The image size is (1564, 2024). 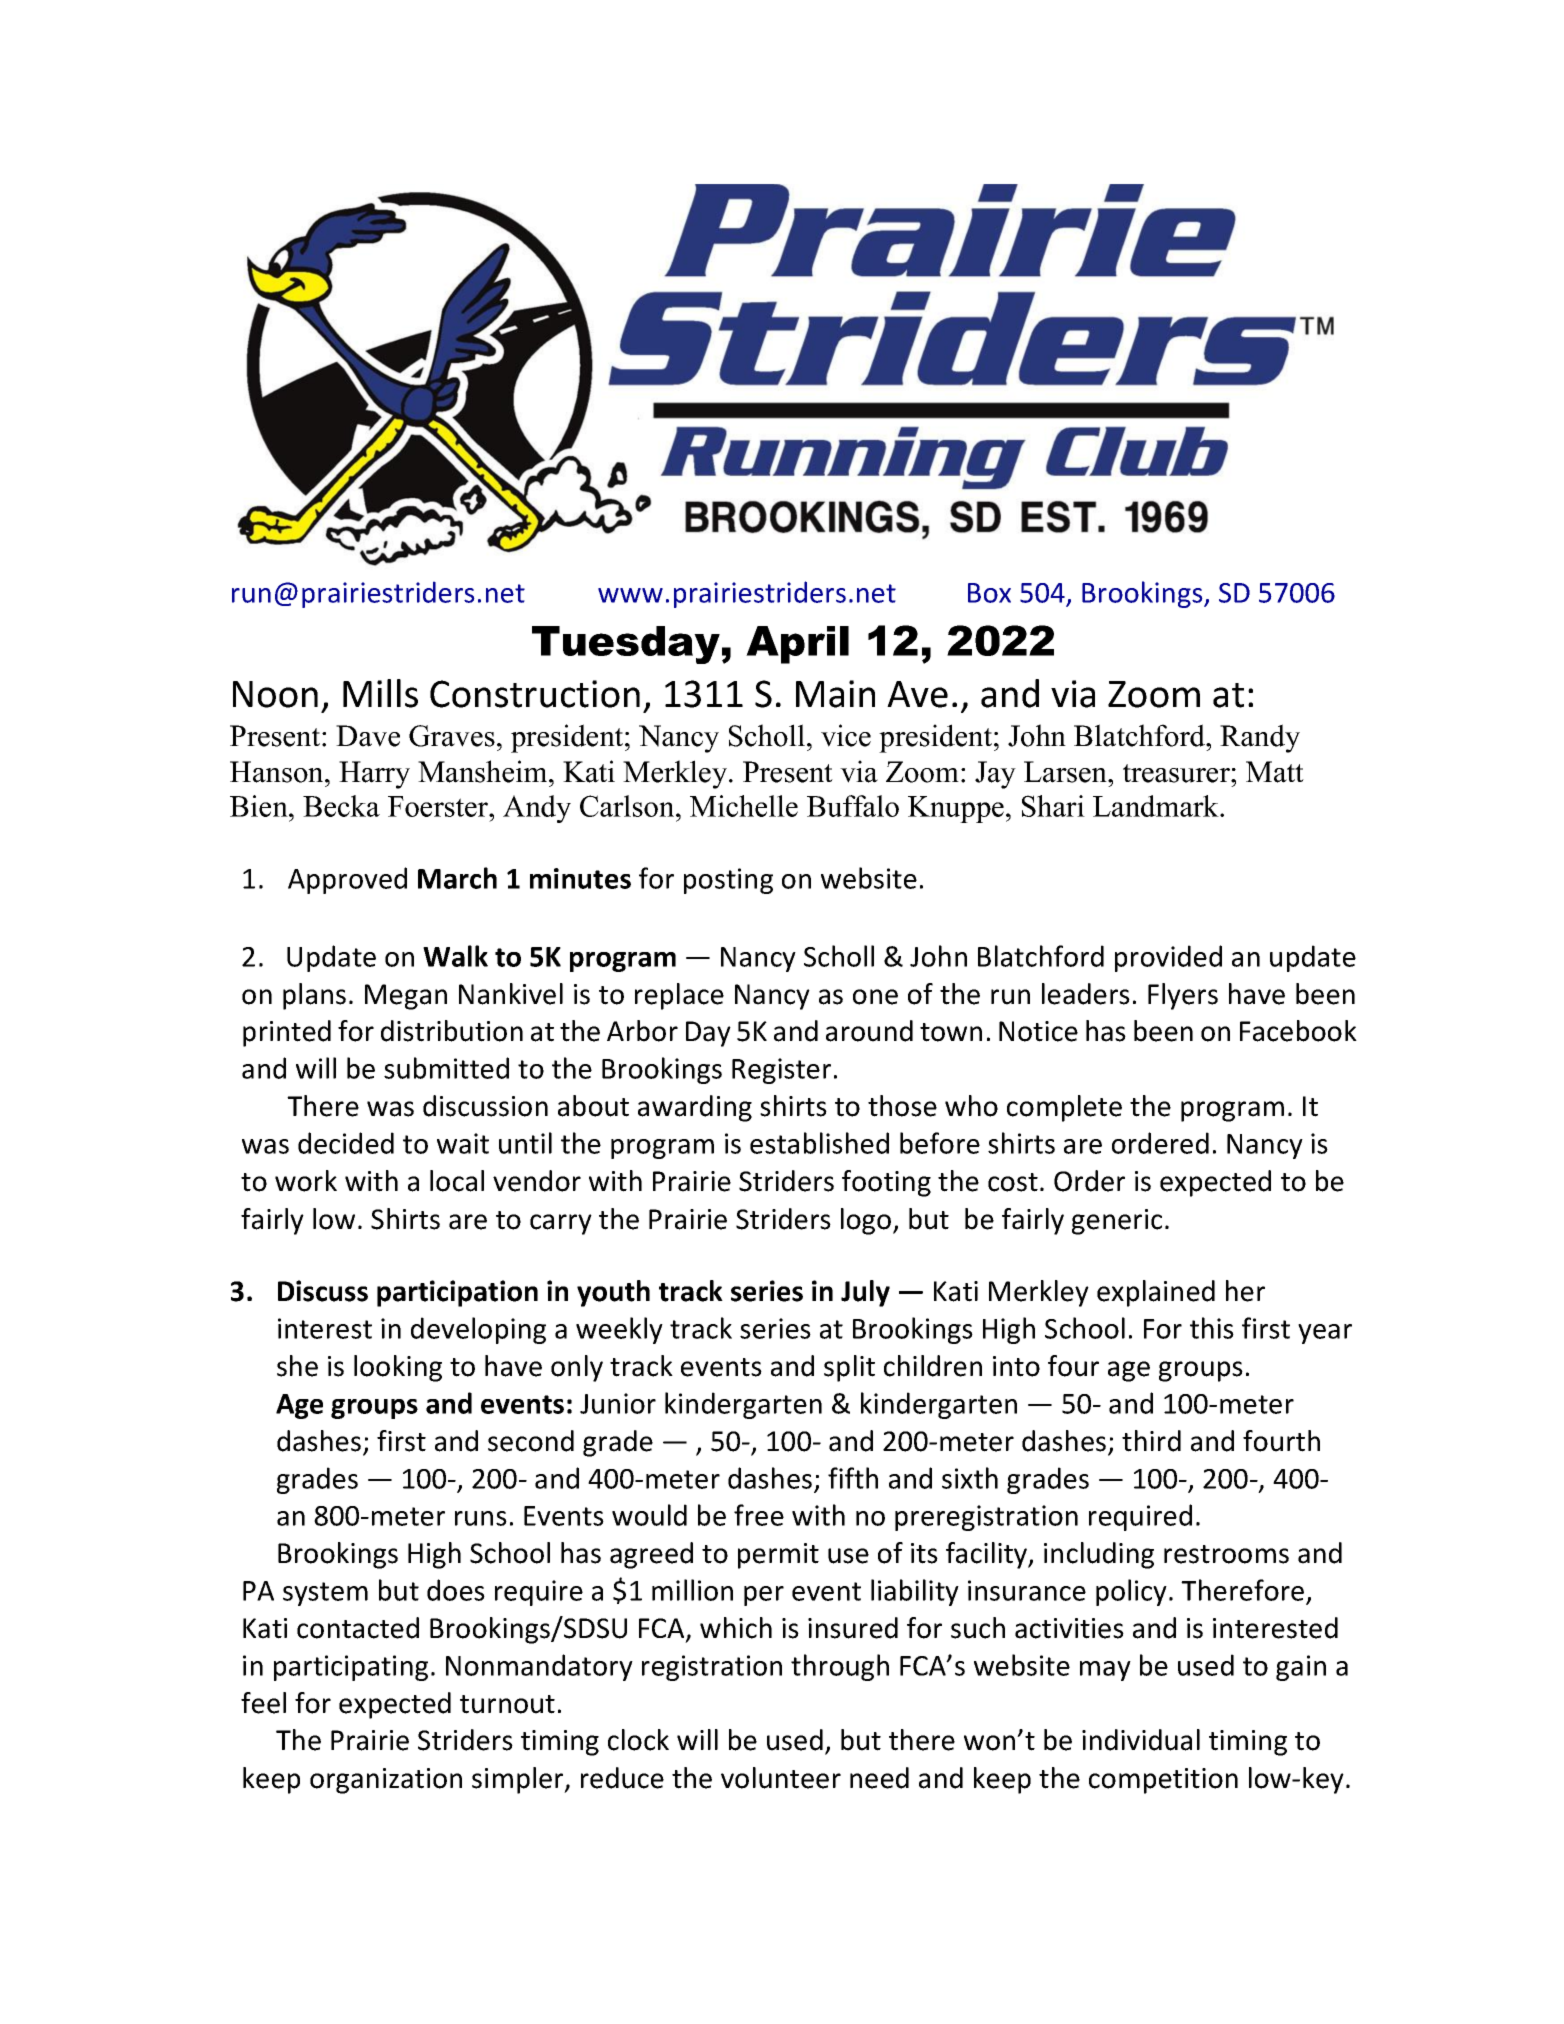 What do you see at coordinates (380, 693) in the screenshot?
I see `Mills` at bounding box center [380, 693].
